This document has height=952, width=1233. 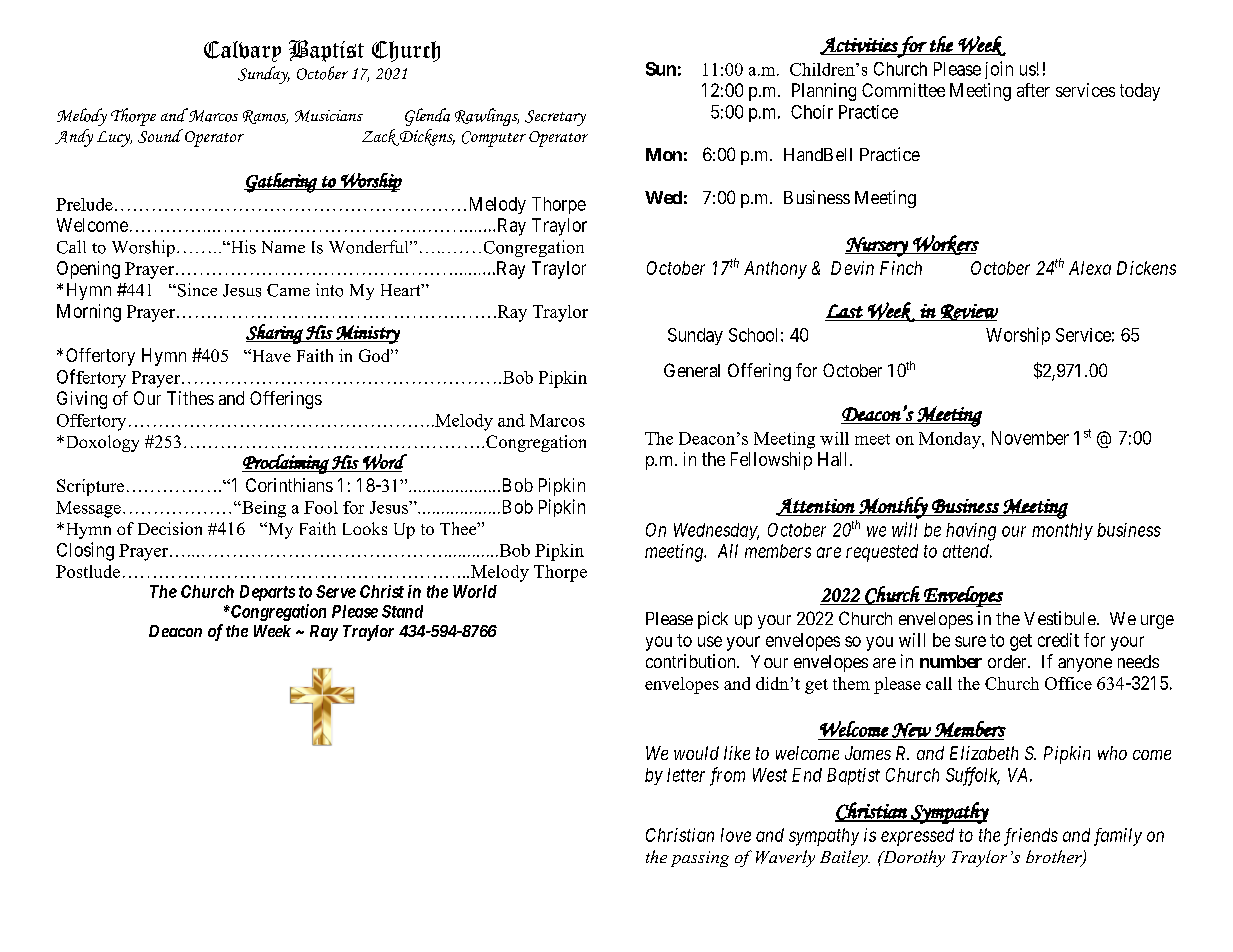 What do you see at coordinates (267, 593) in the document?
I see `Departs` at bounding box center [267, 593].
